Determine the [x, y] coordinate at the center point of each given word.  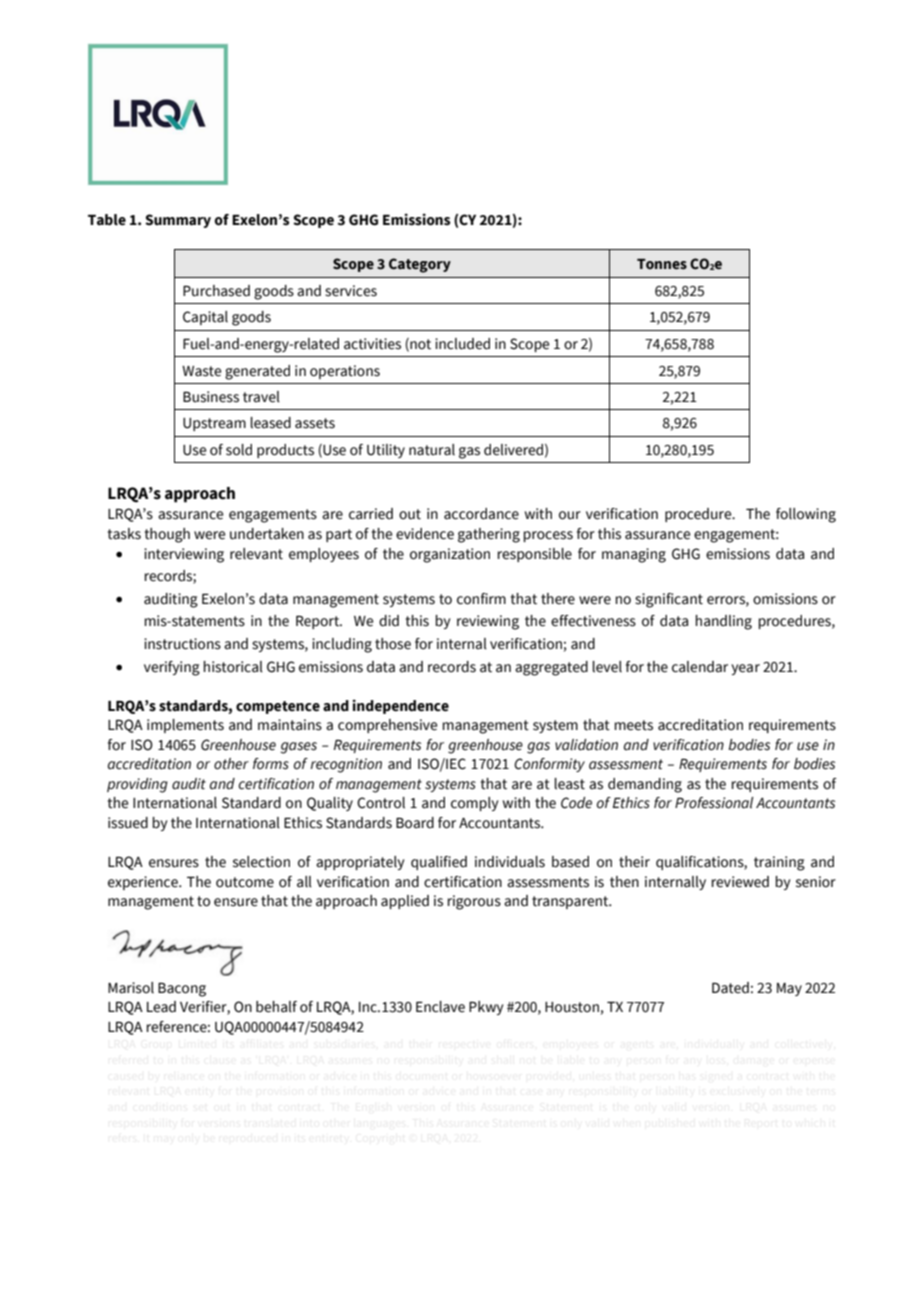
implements [185, 726]
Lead [161, 1007]
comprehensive [387, 726]
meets [633, 725]
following [806, 515]
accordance [481, 514]
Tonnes [662, 264]
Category [420, 265]
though [167, 535]
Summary [178, 221]
